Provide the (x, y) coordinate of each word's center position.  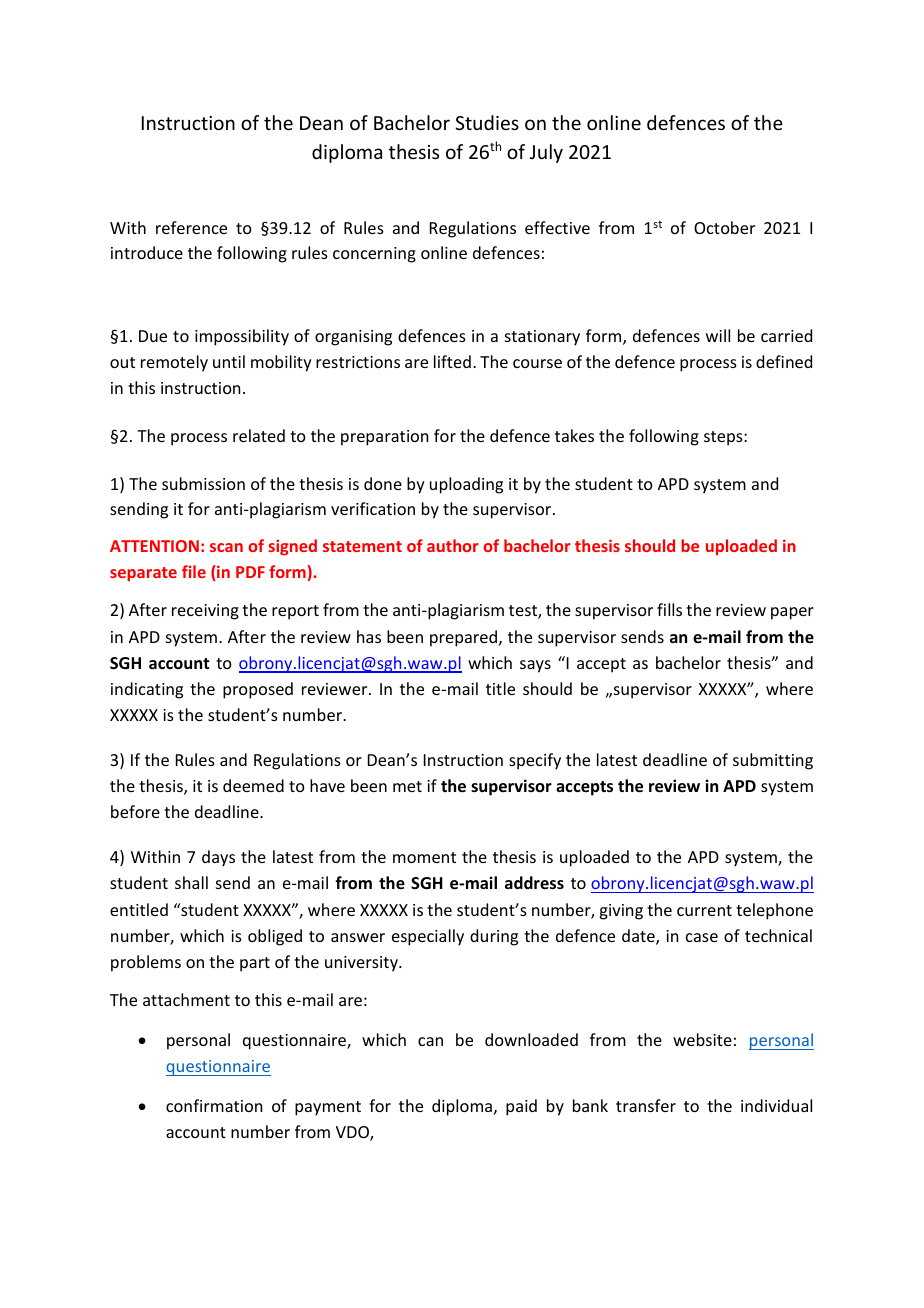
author (453, 545)
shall (191, 882)
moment (424, 857)
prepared (465, 638)
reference (191, 227)
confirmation (214, 1105)
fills (669, 609)
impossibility (242, 337)
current (704, 910)
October (724, 227)
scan (226, 547)
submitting (773, 761)
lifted (452, 361)
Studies (487, 122)
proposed (258, 690)
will (718, 335)
